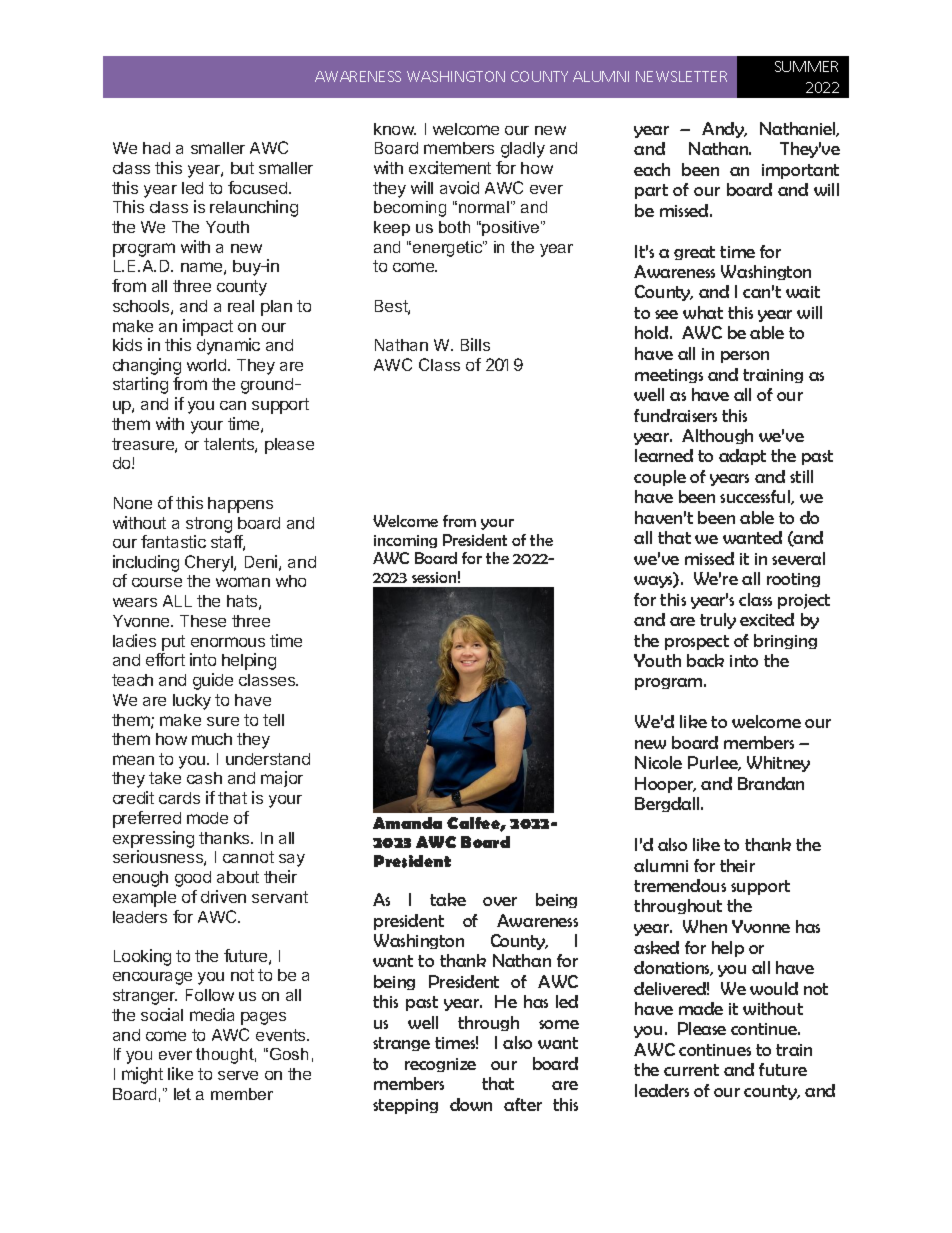  What do you see at coordinates (238, 1075) in the document?
I see `serve` at bounding box center [238, 1075].
